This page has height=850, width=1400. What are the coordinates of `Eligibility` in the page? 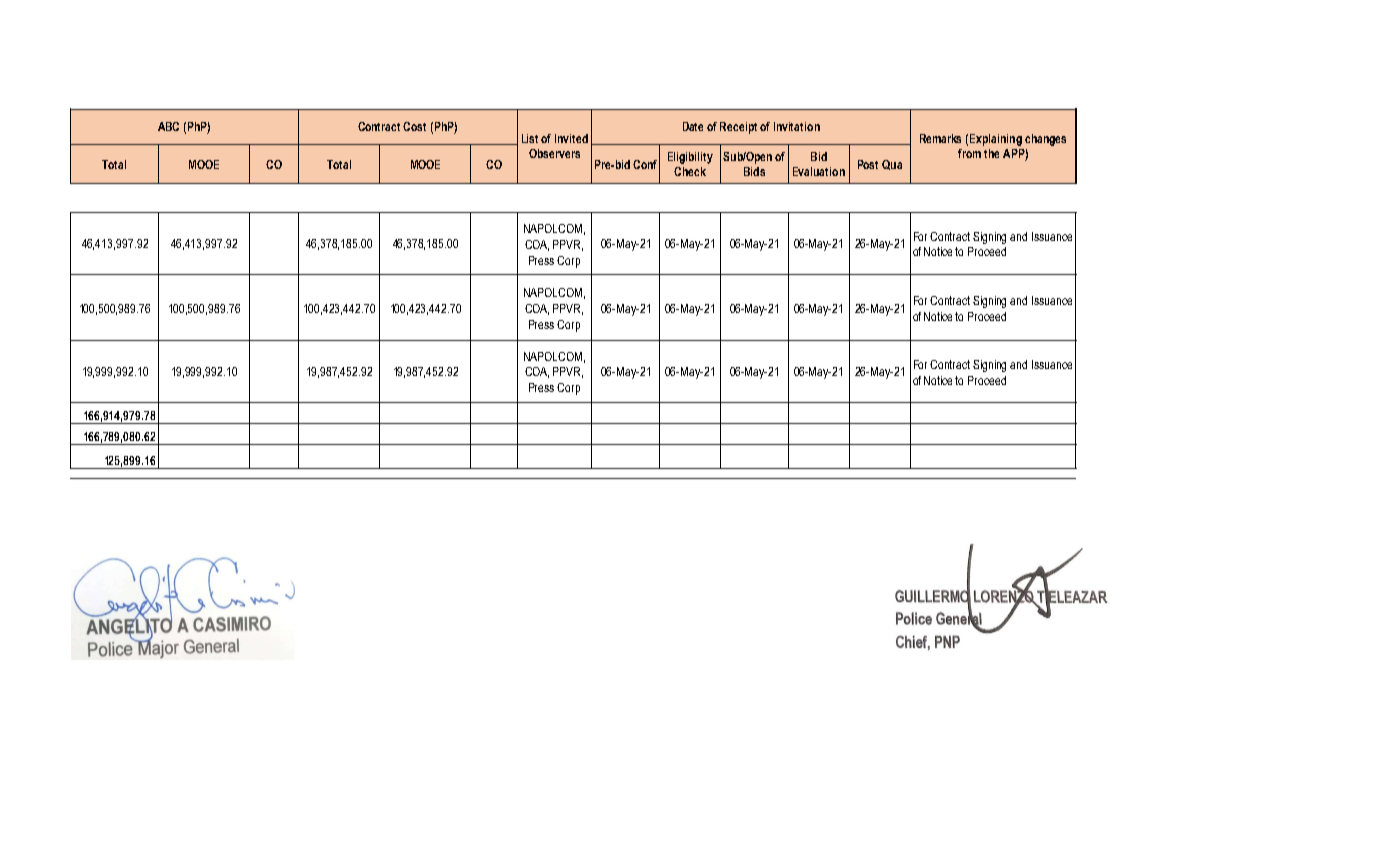 It's located at (690, 158).
